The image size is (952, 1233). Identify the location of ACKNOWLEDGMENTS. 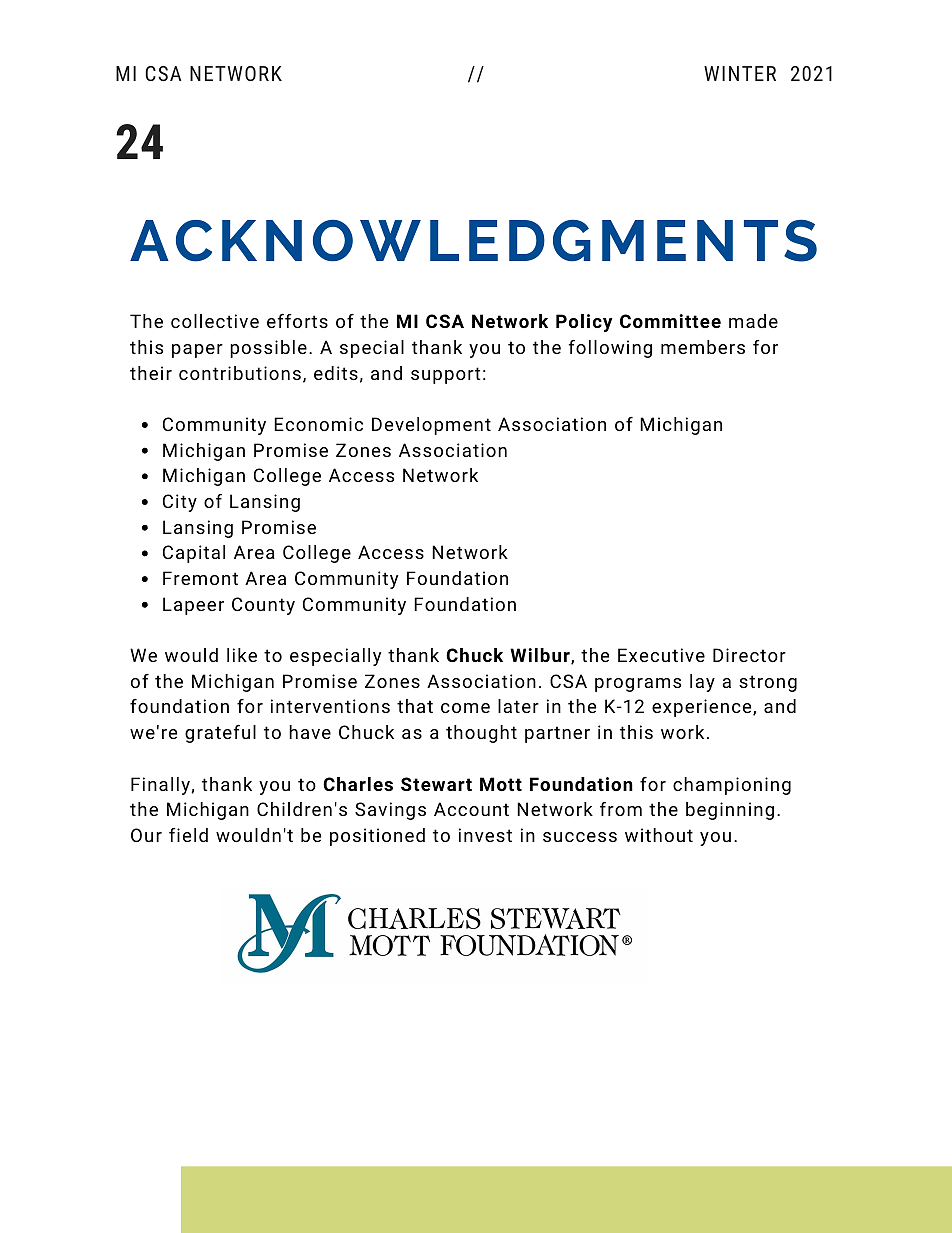
(473, 241).
